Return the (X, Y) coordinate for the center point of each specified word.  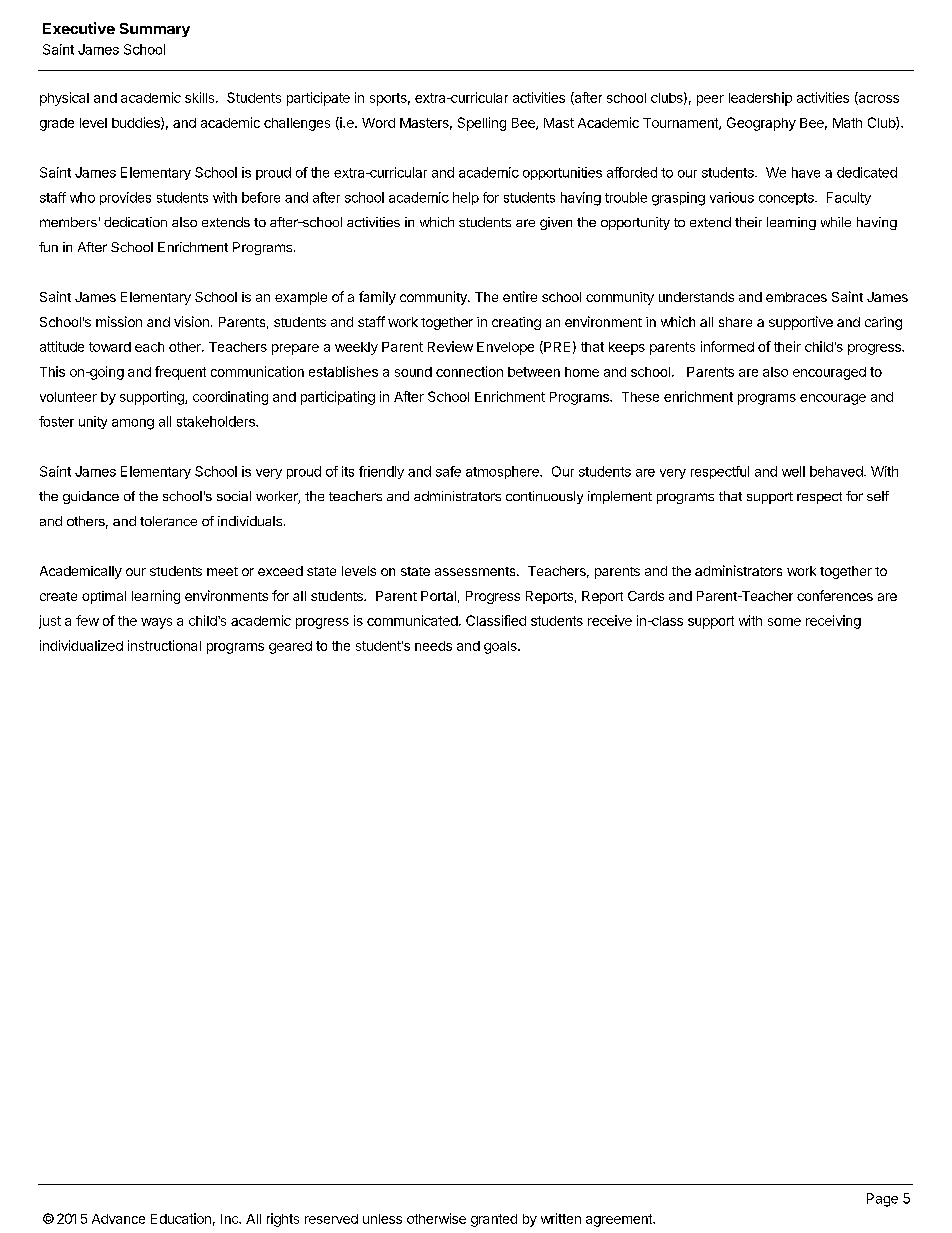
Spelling (482, 124)
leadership (760, 99)
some (784, 622)
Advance (118, 1219)
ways (156, 623)
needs (433, 646)
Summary (155, 30)
